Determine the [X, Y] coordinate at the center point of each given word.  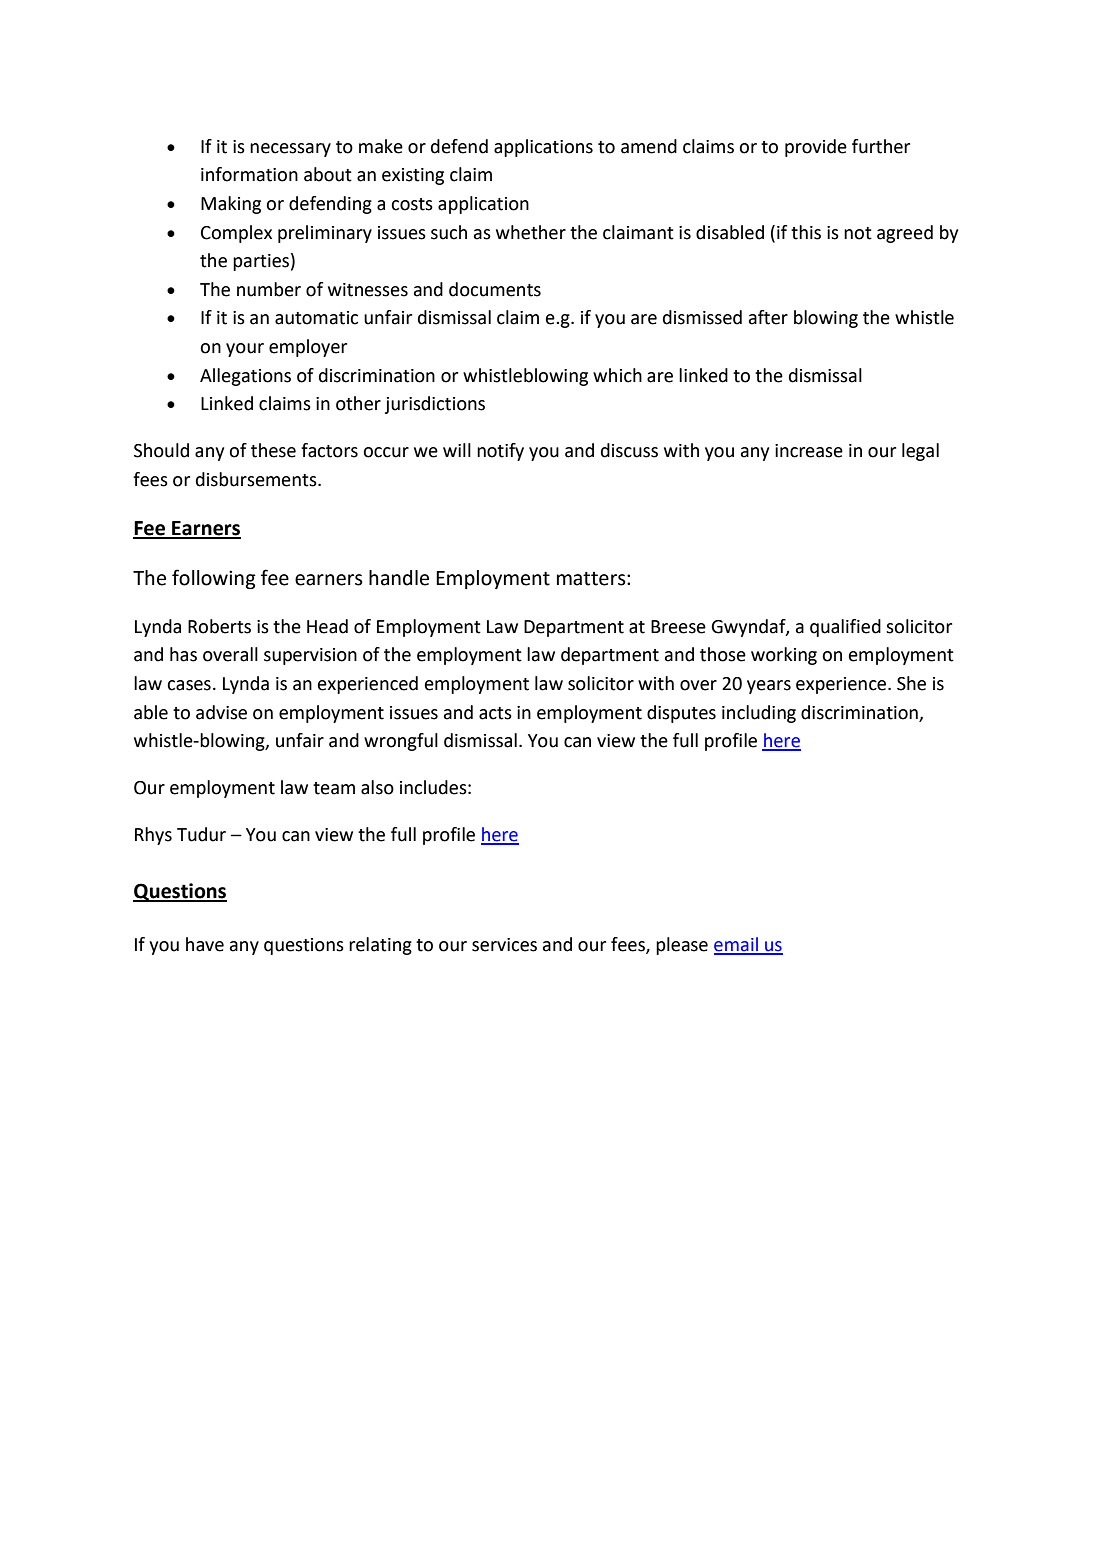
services [504, 945]
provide [816, 148]
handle [399, 578]
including [759, 714]
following [214, 579]
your [245, 350]
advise [221, 712]
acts [495, 713]
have [205, 944]
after [768, 317]
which [617, 375]
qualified [845, 628]
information [249, 174]
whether [531, 232]
